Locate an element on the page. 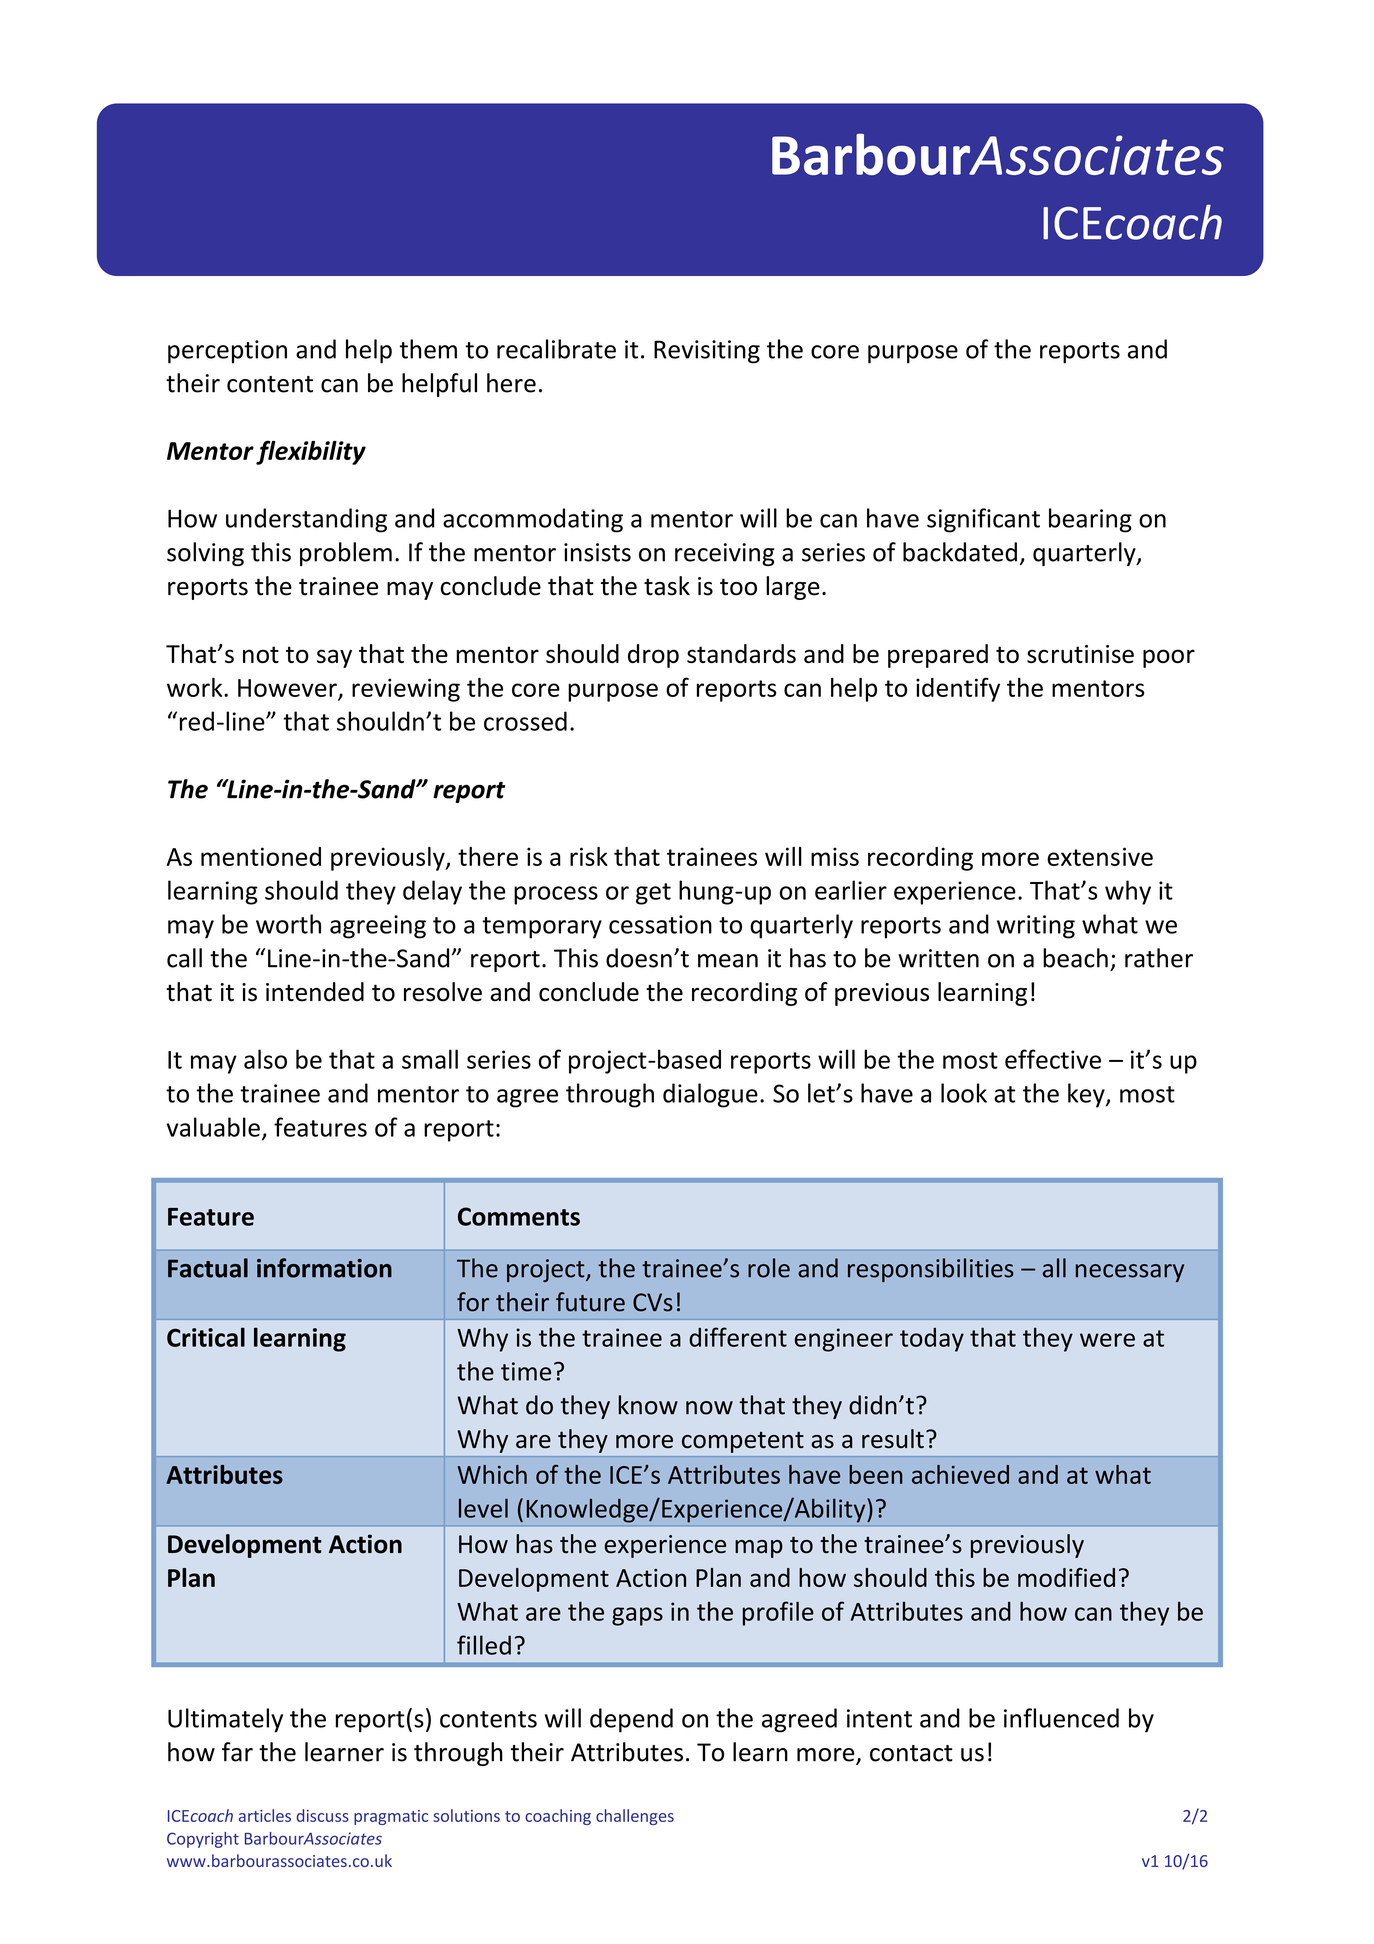 The image size is (1374, 1944). discuss is located at coordinates (323, 1815).
